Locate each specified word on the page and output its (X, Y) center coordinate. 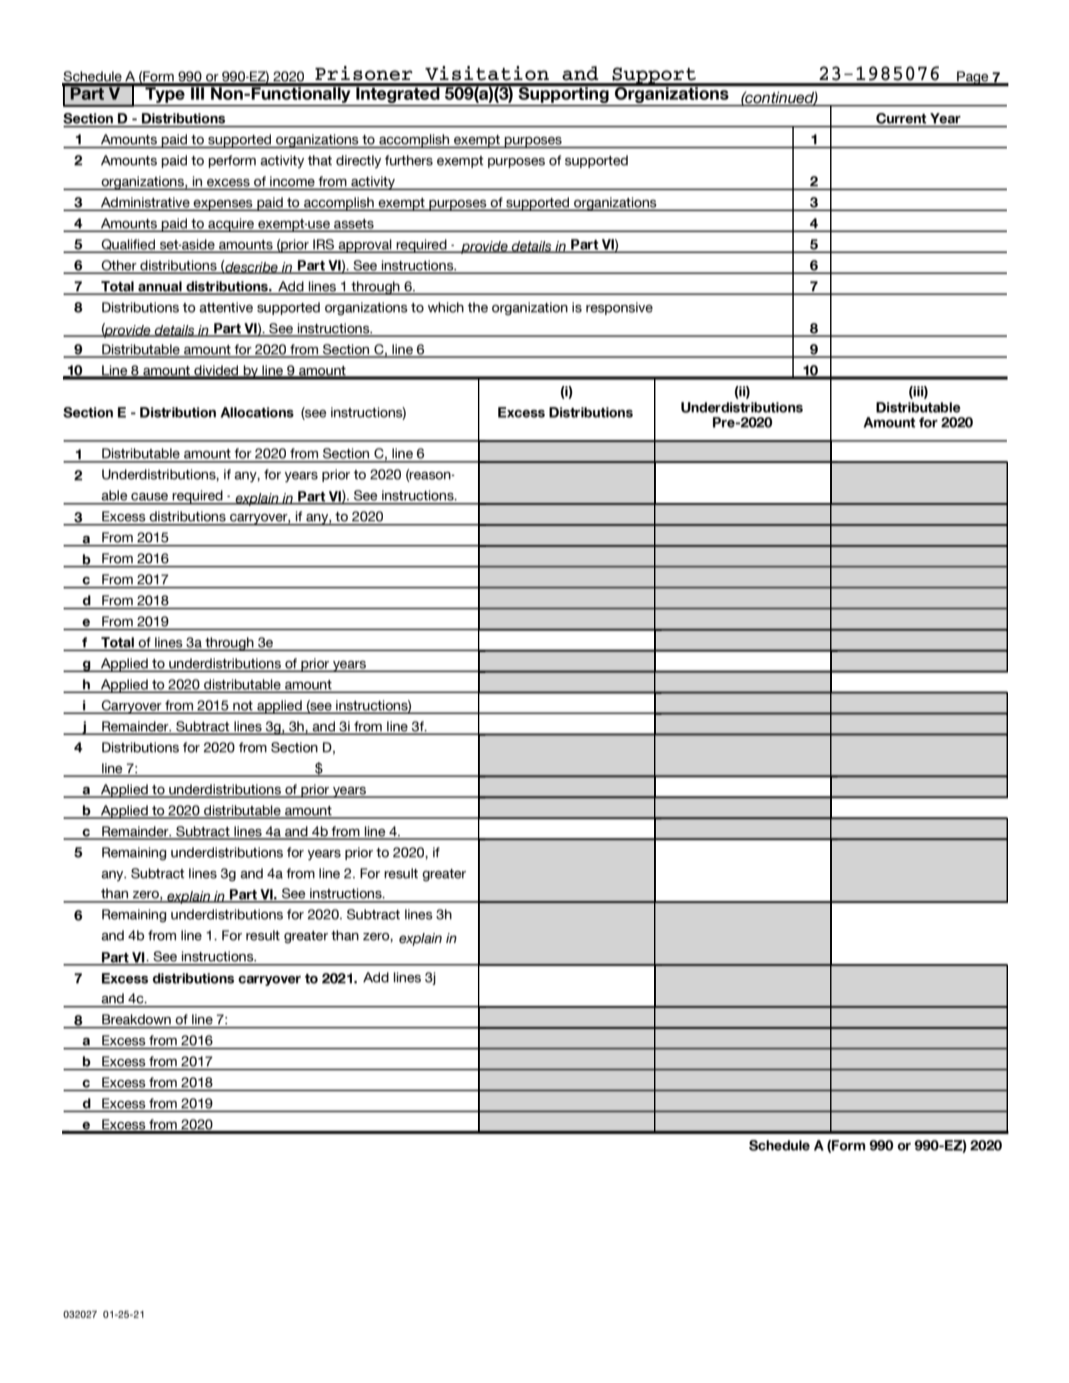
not (243, 707)
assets (354, 225)
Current (901, 118)
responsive (619, 308)
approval (365, 246)
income (292, 182)
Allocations (257, 412)
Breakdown (136, 1019)
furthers (409, 160)
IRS (324, 245)
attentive (226, 307)
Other (119, 266)
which (446, 307)
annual (160, 287)
